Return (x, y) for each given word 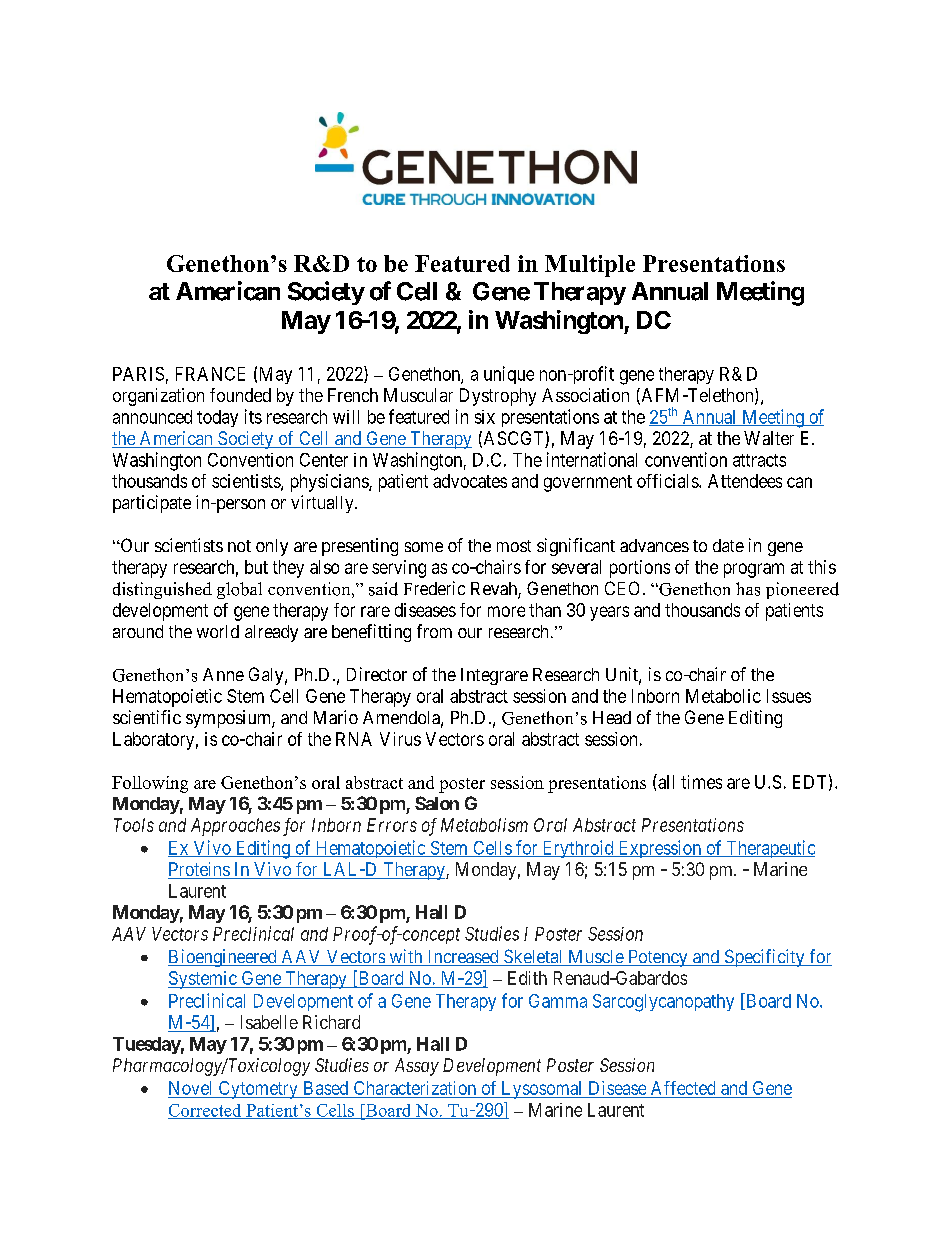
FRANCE (210, 374)
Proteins (199, 870)
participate (152, 504)
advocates (470, 481)
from (434, 631)
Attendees (745, 481)
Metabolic (723, 696)
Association (585, 395)
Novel (190, 1088)
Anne (223, 674)
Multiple (590, 266)
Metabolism (484, 825)
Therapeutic (769, 849)
